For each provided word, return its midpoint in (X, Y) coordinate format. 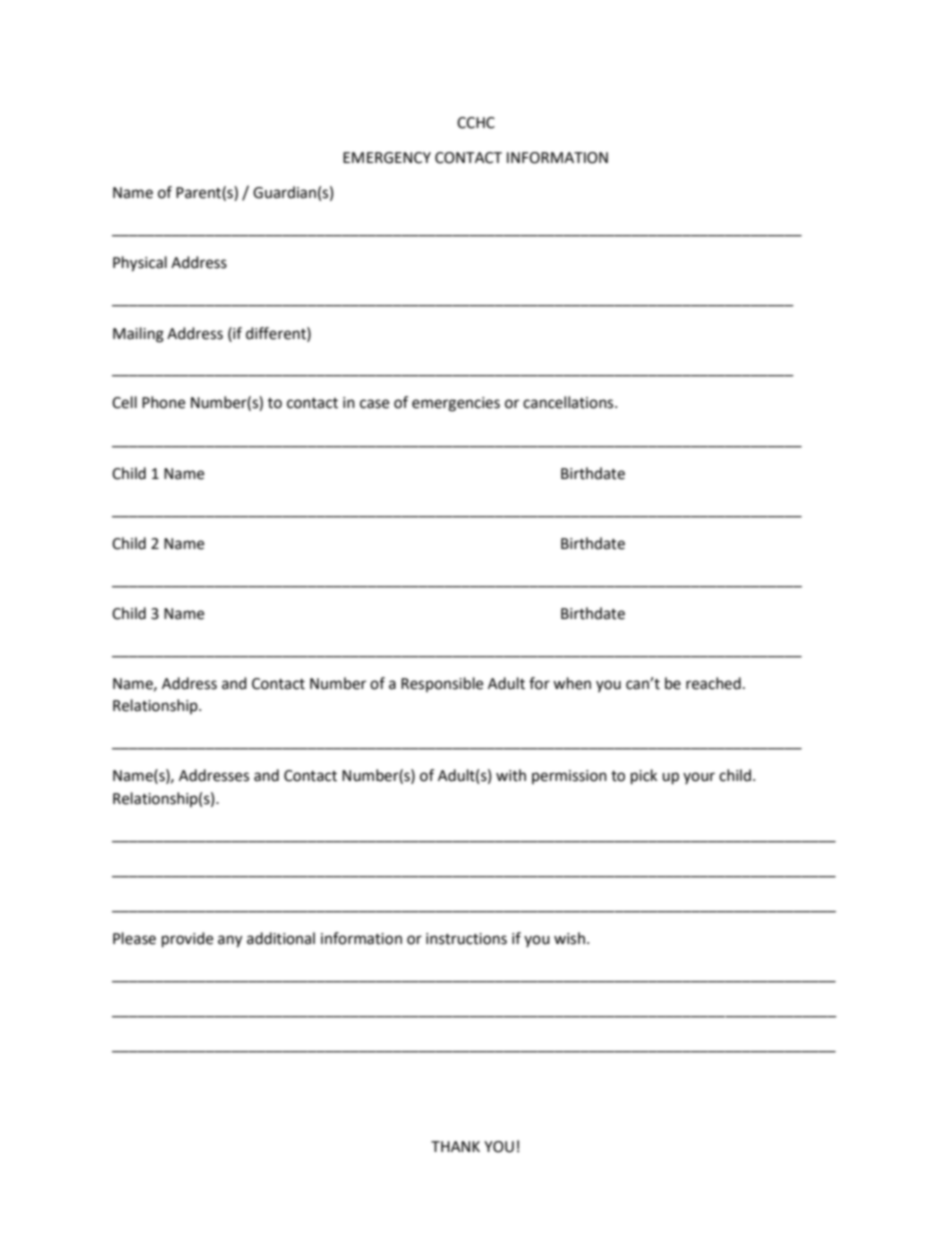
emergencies (456, 404)
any (230, 941)
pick (644, 777)
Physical (140, 264)
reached (713, 683)
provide (187, 940)
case (374, 404)
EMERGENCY (387, 158)
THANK (455, 1146)
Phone (163, 402)
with (511, 775)
